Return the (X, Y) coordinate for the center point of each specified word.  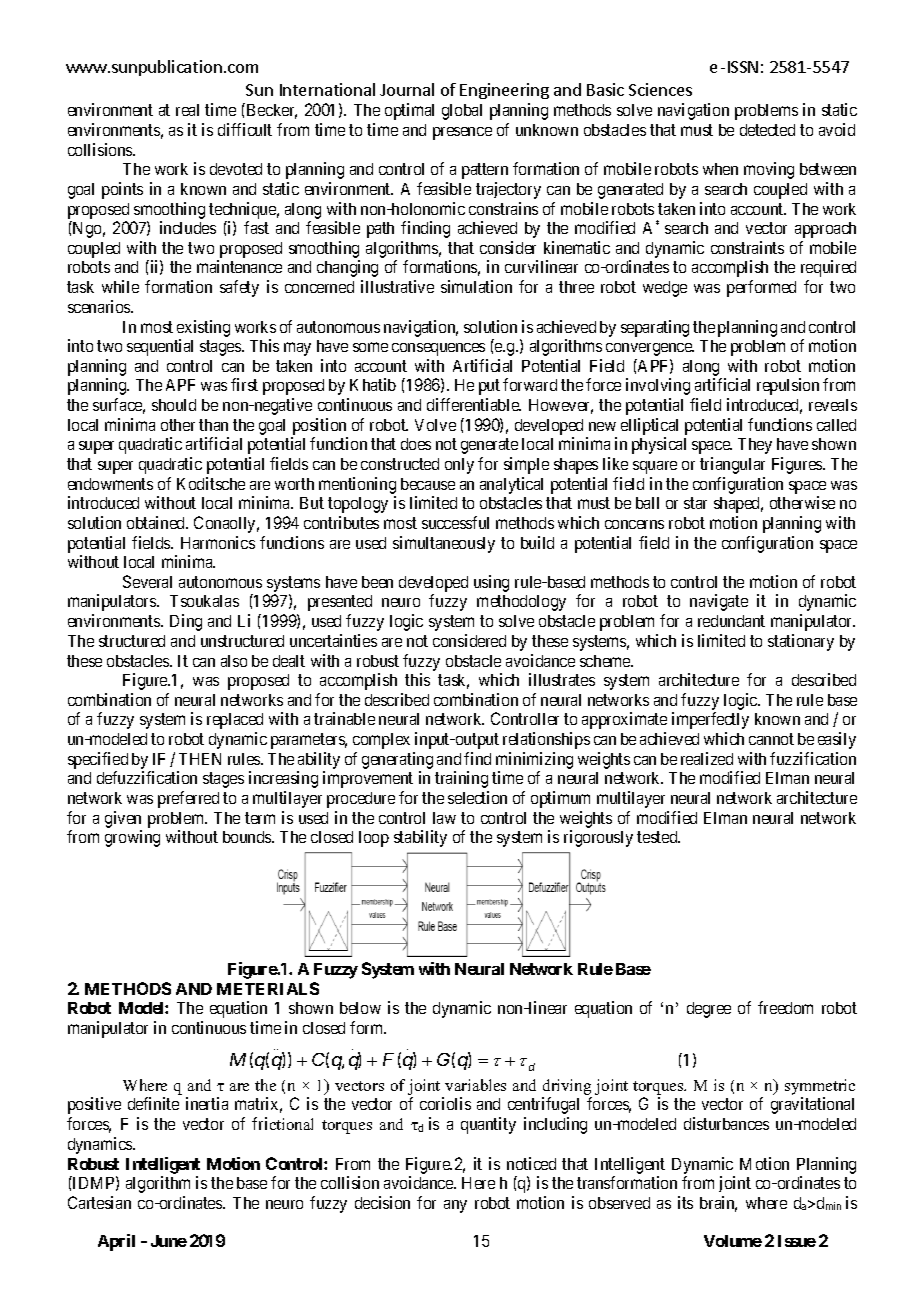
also (234, 661)
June (169, 1241)
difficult (245, 129)
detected (767, 130)
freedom (785, 1007)
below (360, 1008)
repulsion (788, 386)
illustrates (562, 679)
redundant (731, 621)
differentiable (474, 404)
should (174, 405)
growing (132, 838)
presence (462, 133)
